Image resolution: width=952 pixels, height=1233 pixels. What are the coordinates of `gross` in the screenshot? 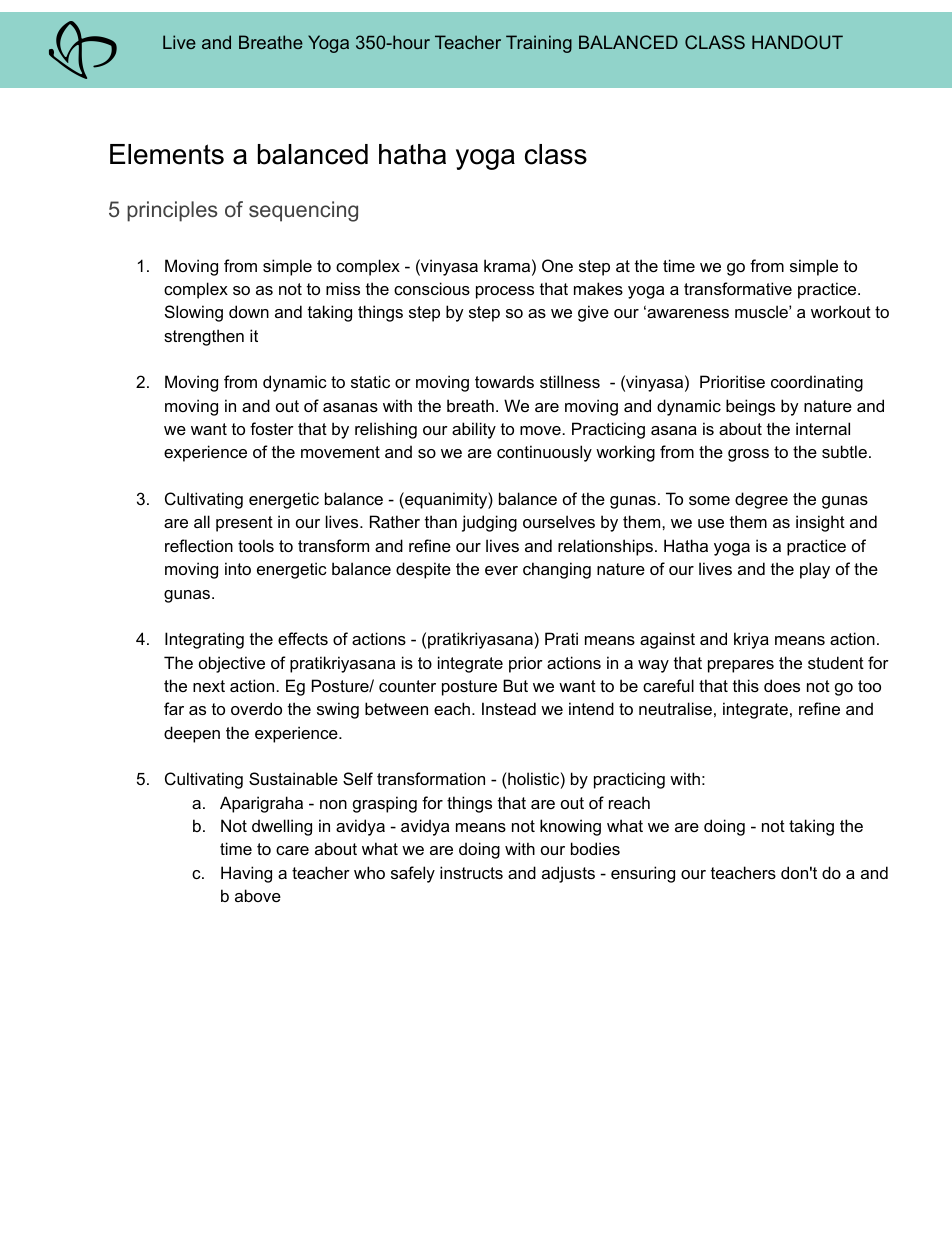 It's located at (748, 455).
